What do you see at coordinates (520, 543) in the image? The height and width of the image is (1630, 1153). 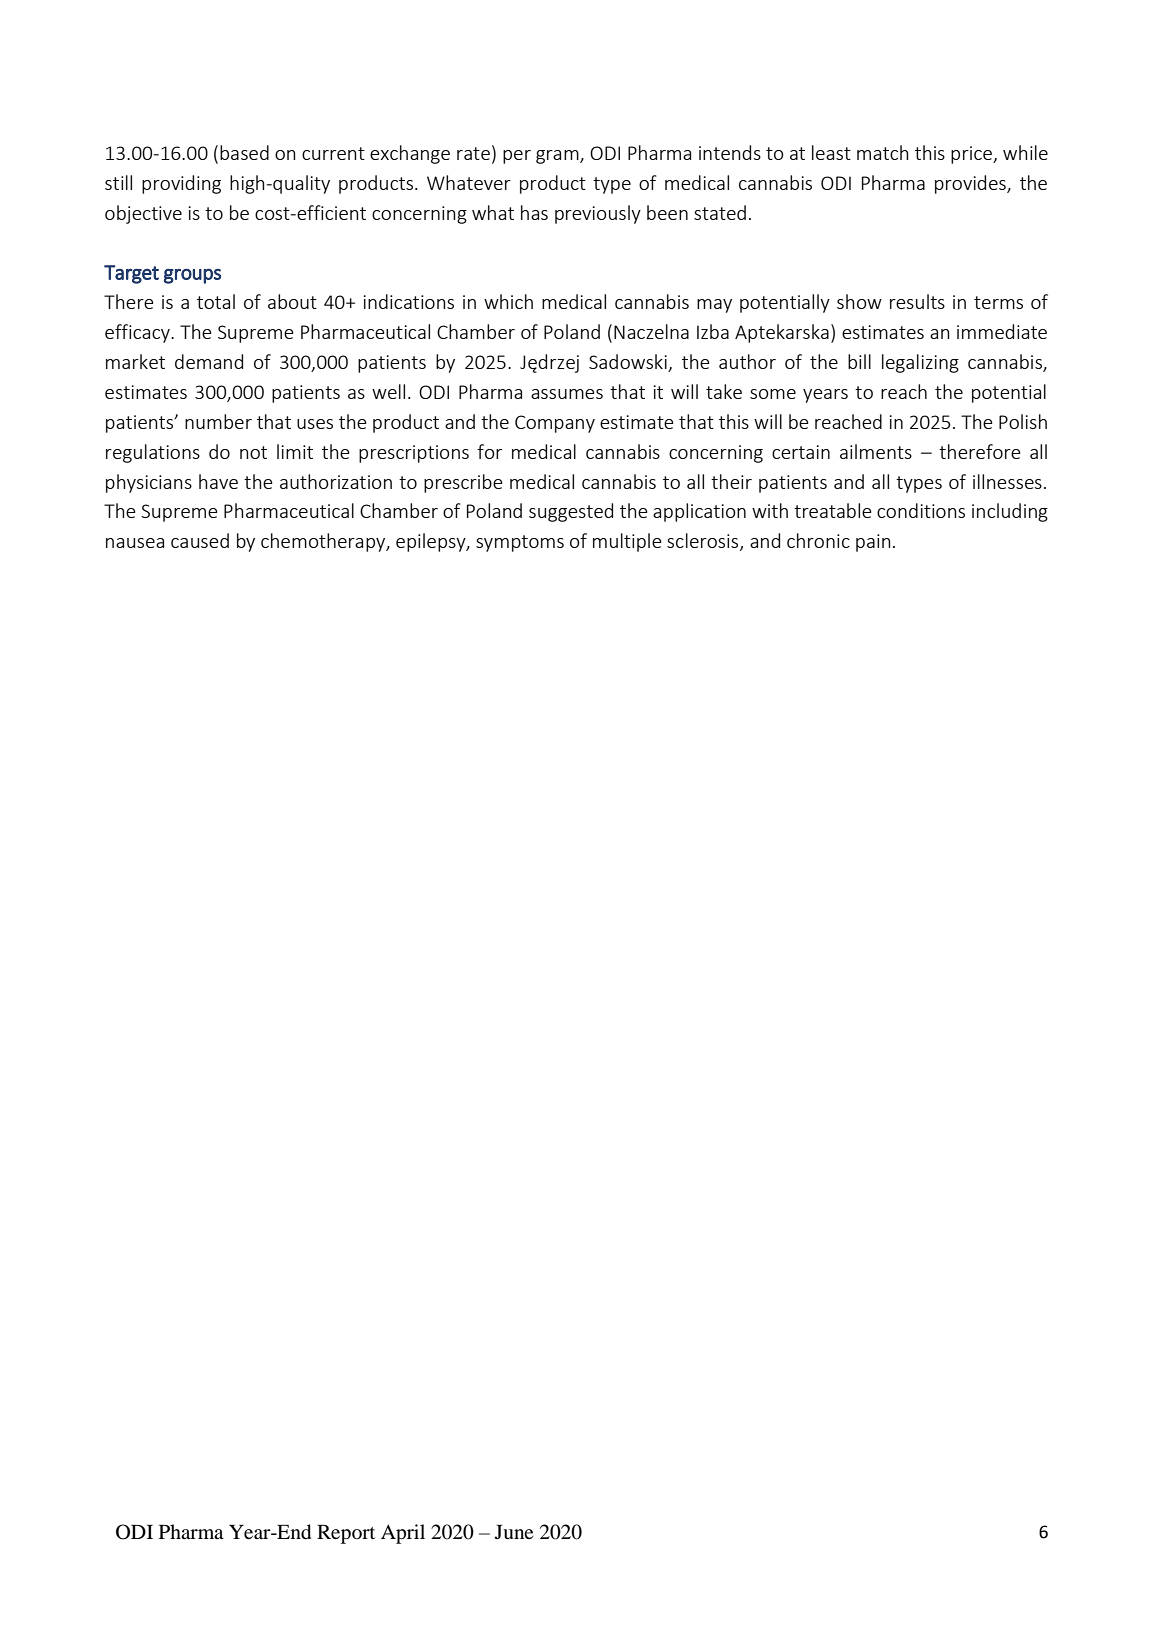 I see `symptoms` at bounding box center [520, 543].
